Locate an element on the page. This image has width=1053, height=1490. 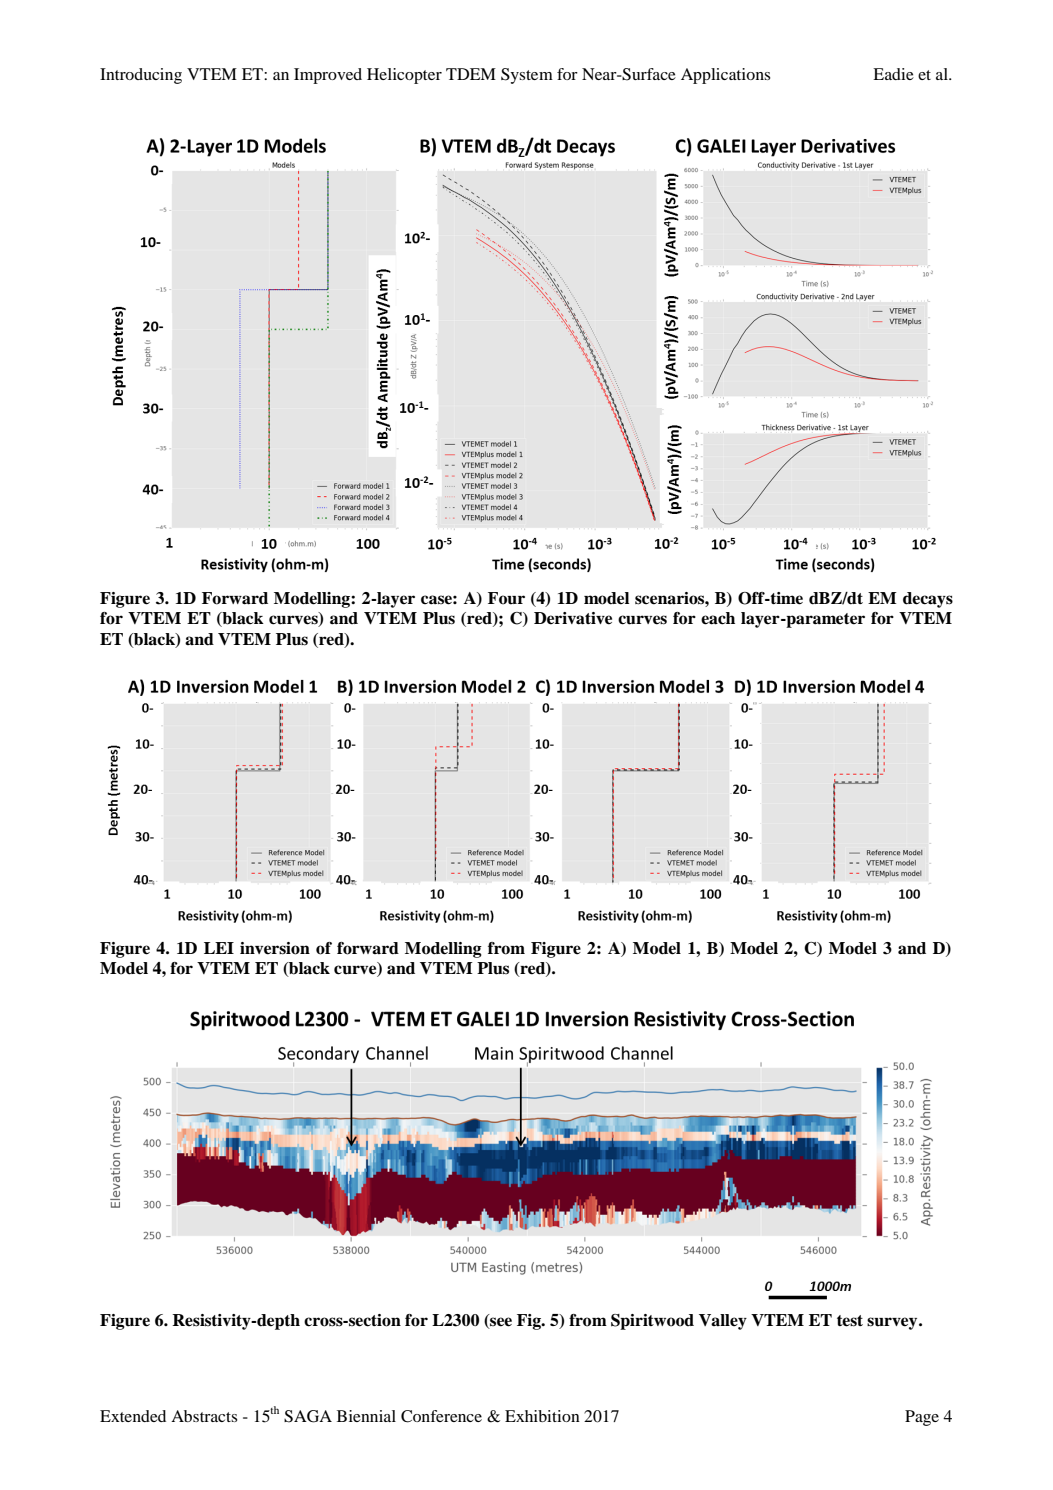
Page is located at coordinates (922, 1418).
